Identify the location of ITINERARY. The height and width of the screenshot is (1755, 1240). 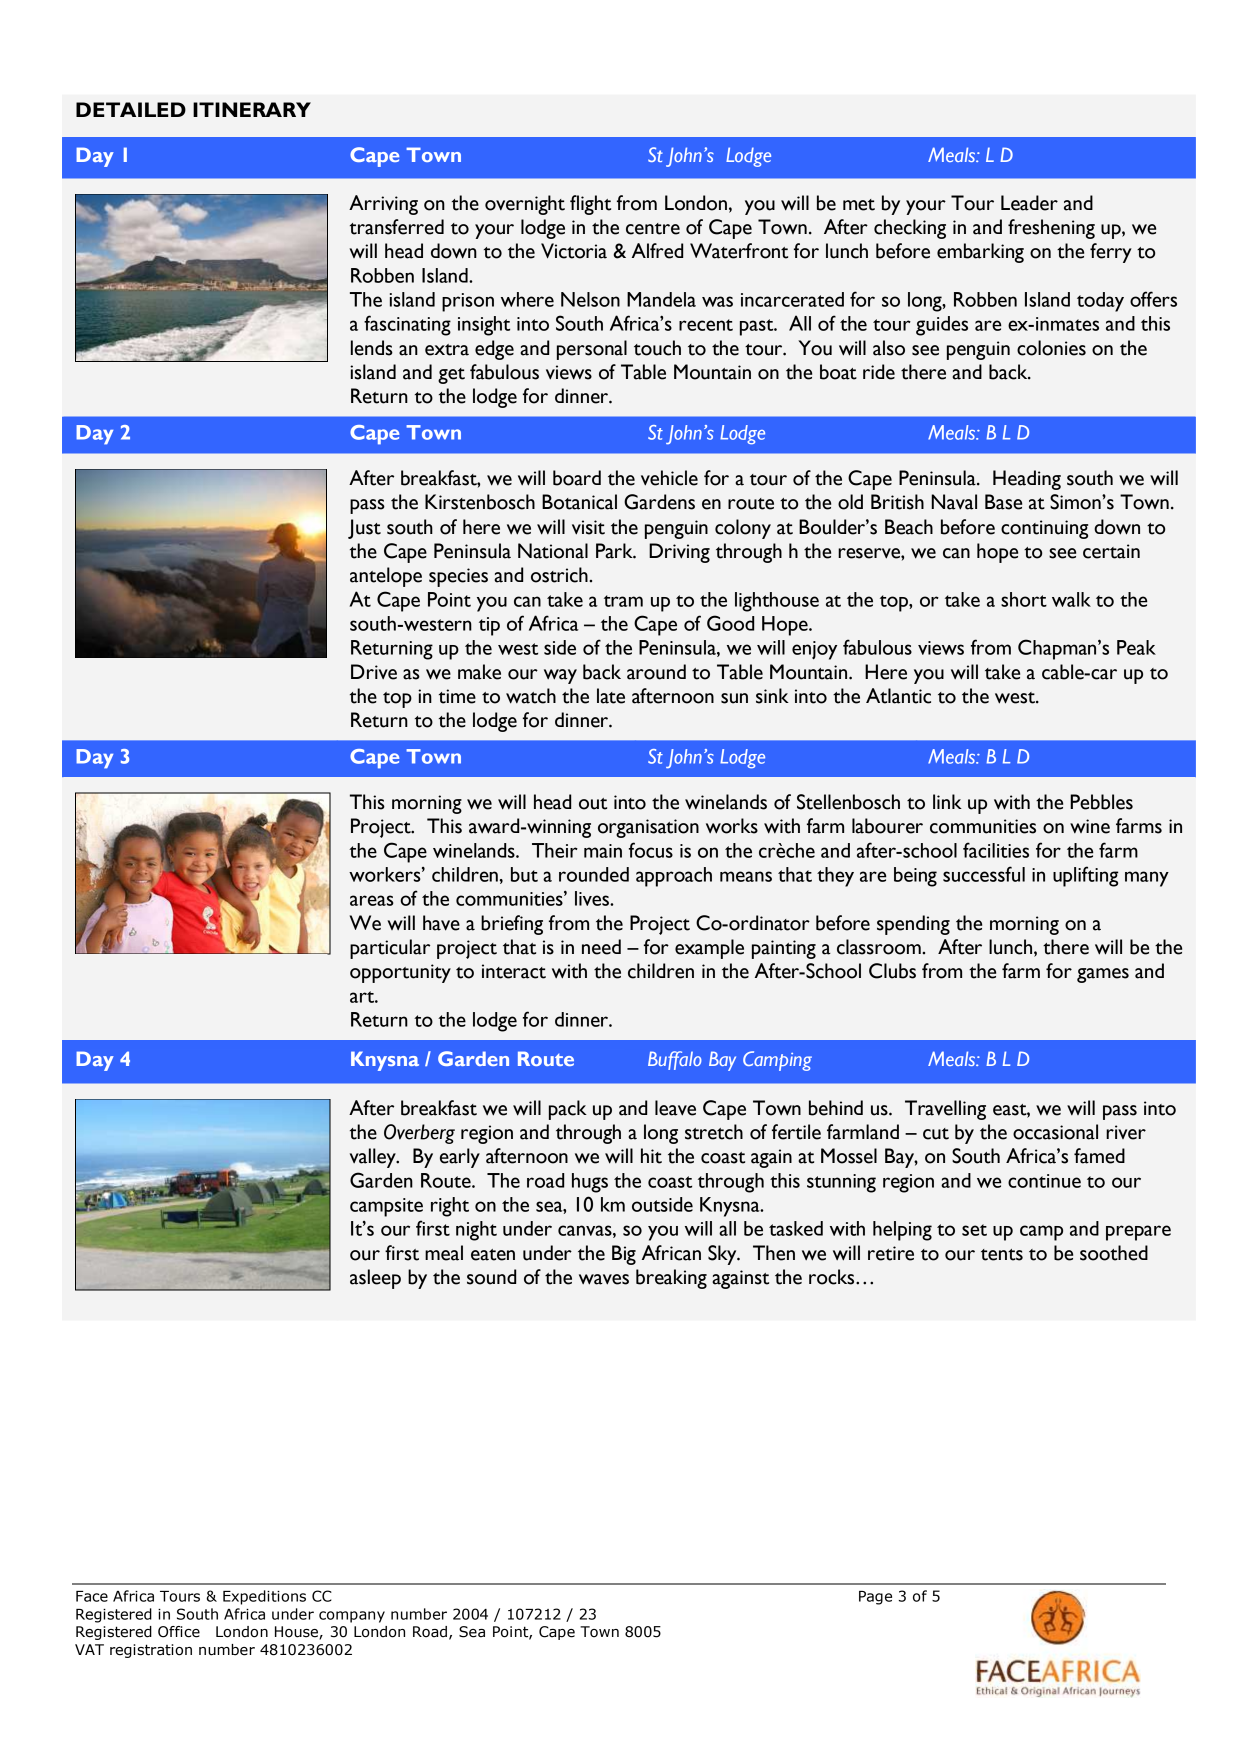
(252, 109).
